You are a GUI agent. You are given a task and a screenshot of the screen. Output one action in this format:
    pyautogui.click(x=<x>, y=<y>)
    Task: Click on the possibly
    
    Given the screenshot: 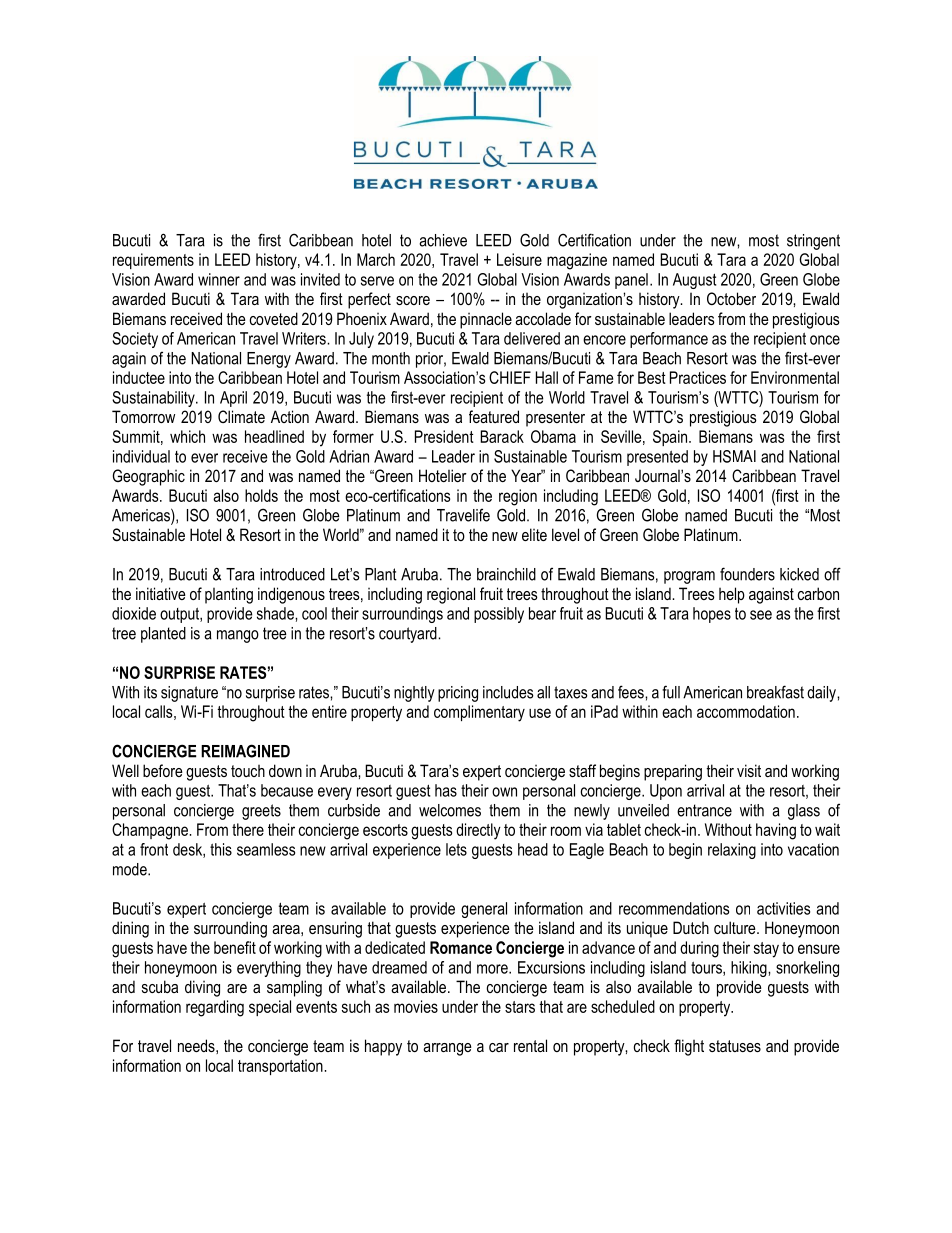 What is the action you would take?
    pyautogui.click(x=499, y=615)
